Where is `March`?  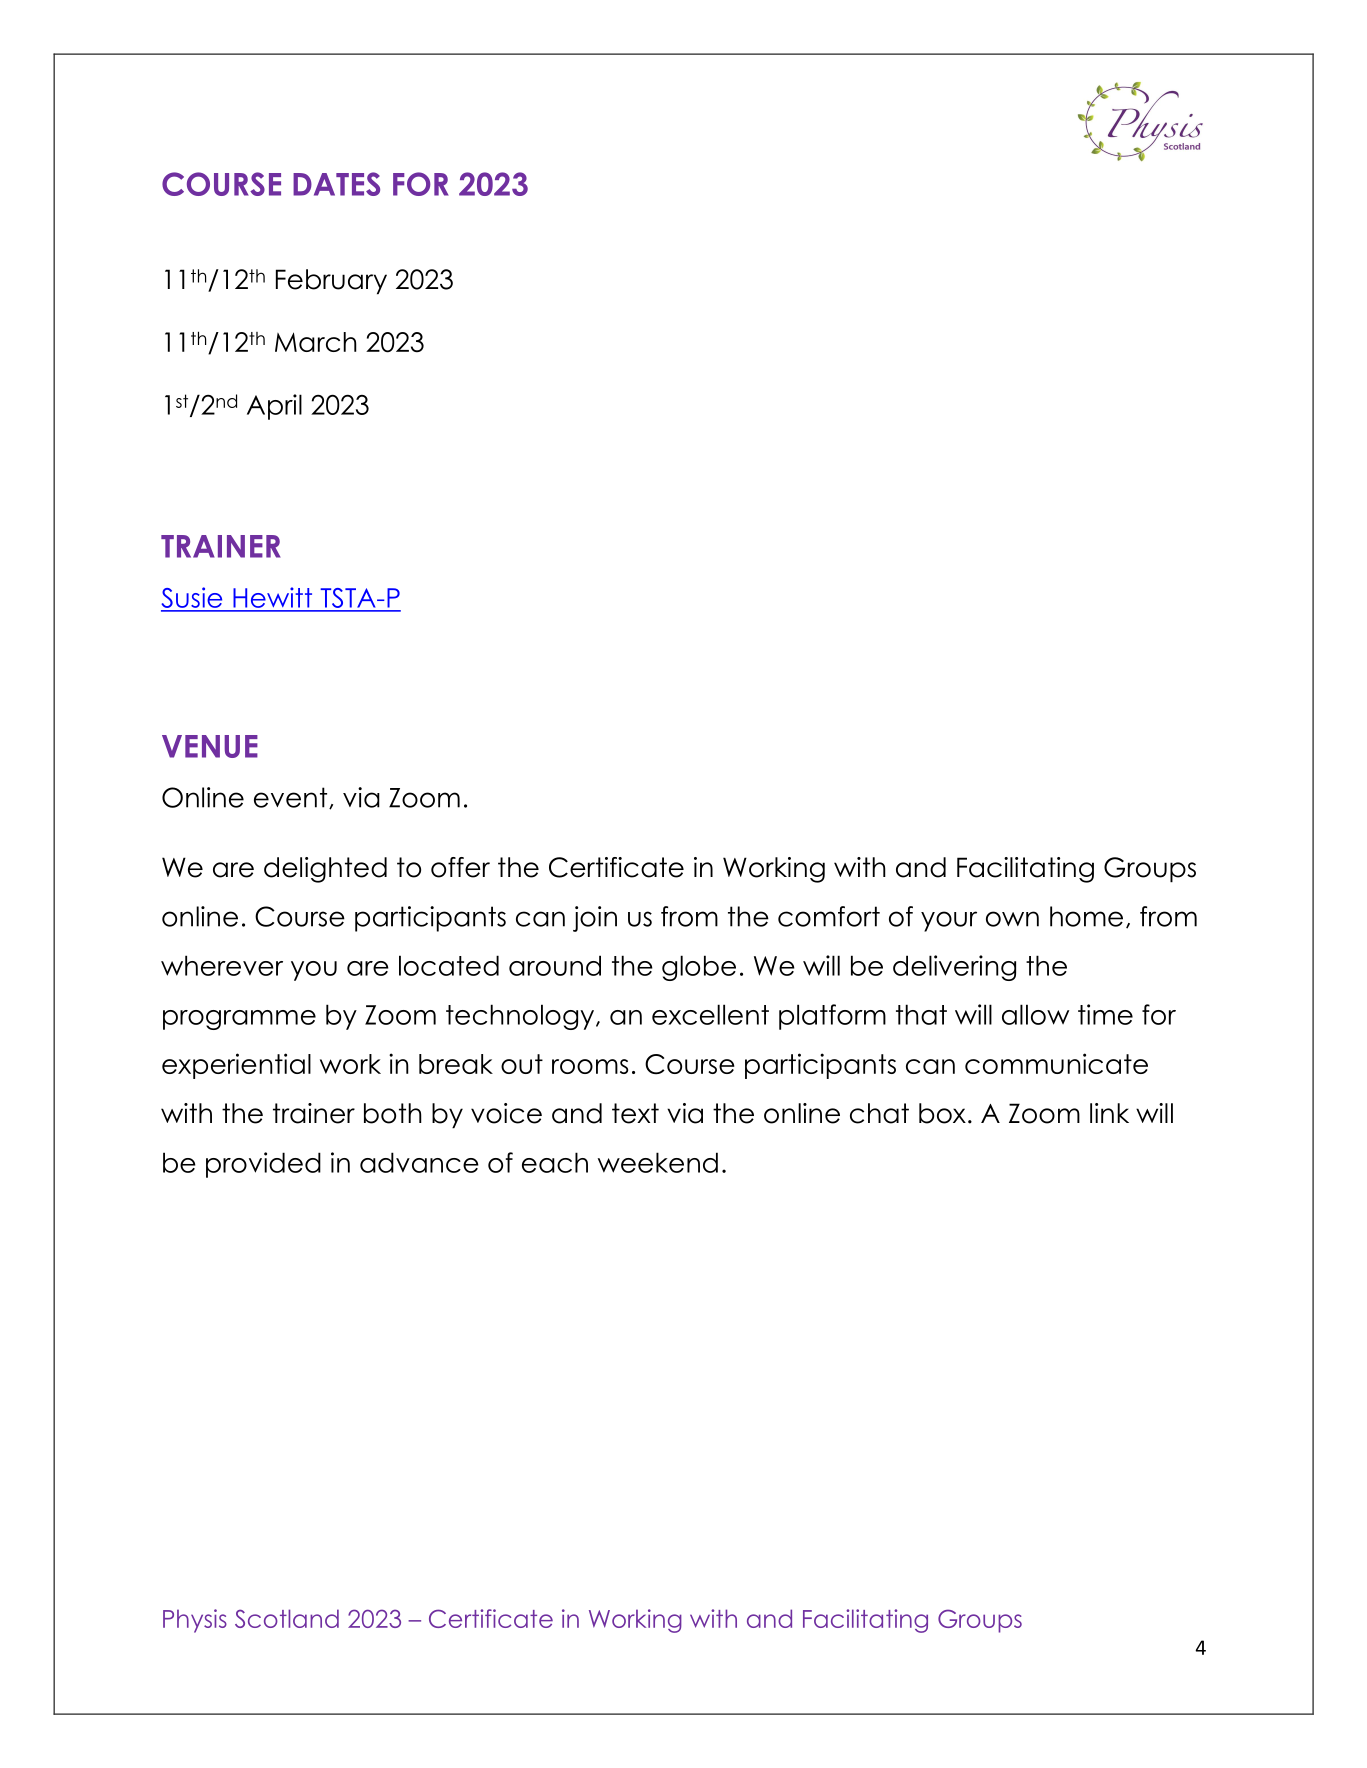
March is located at coordinates (316, 342).
